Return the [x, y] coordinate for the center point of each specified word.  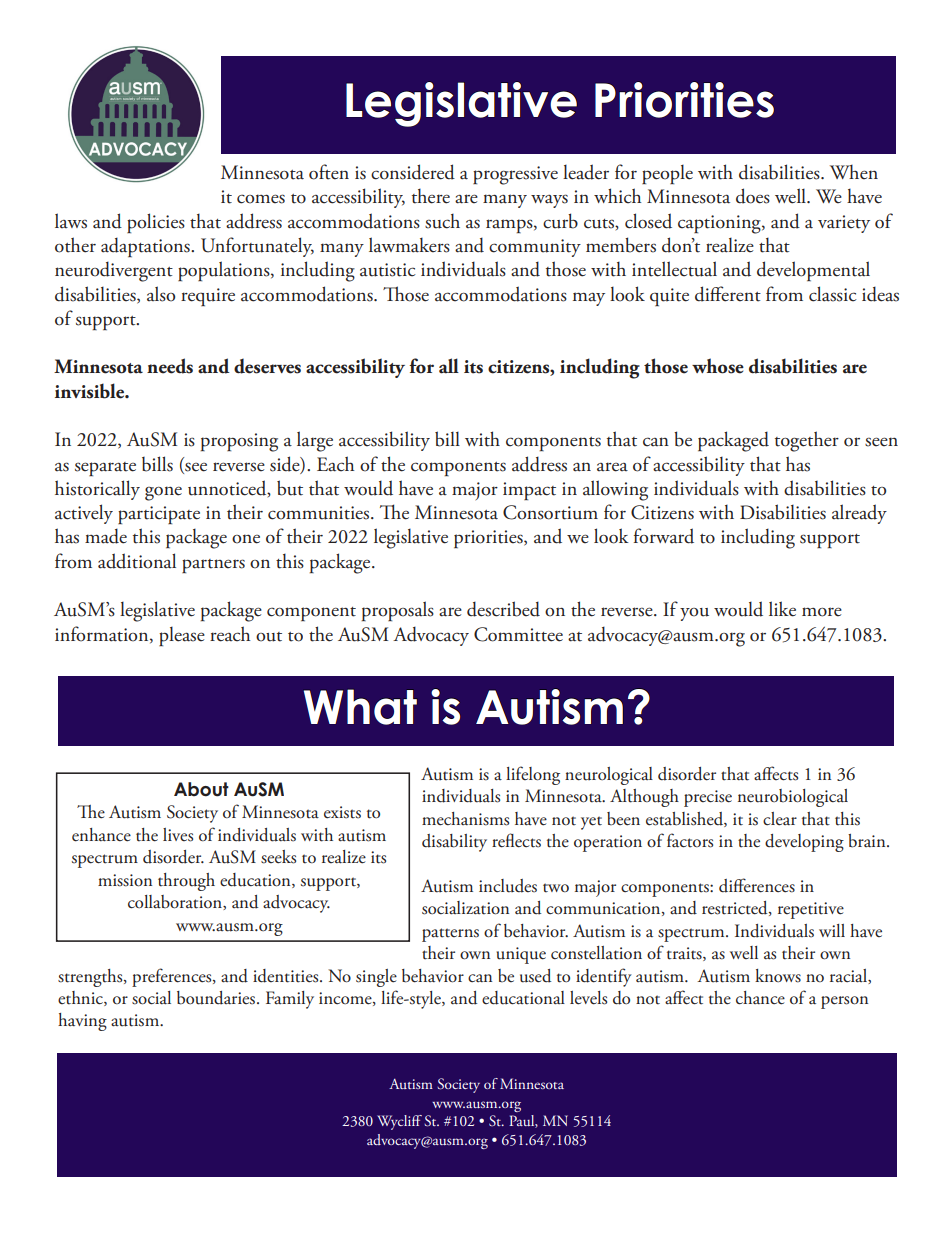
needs [170, 366]
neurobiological [793, 798]
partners [213, 566]
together [807, 441]
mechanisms [465, 819]
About [201, 789]
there [431, 196]
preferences [173, 977]
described [503, 609]
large [315, 441]
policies [156, 223]
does [753, 196]
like [782, 609]
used [535, 976]
